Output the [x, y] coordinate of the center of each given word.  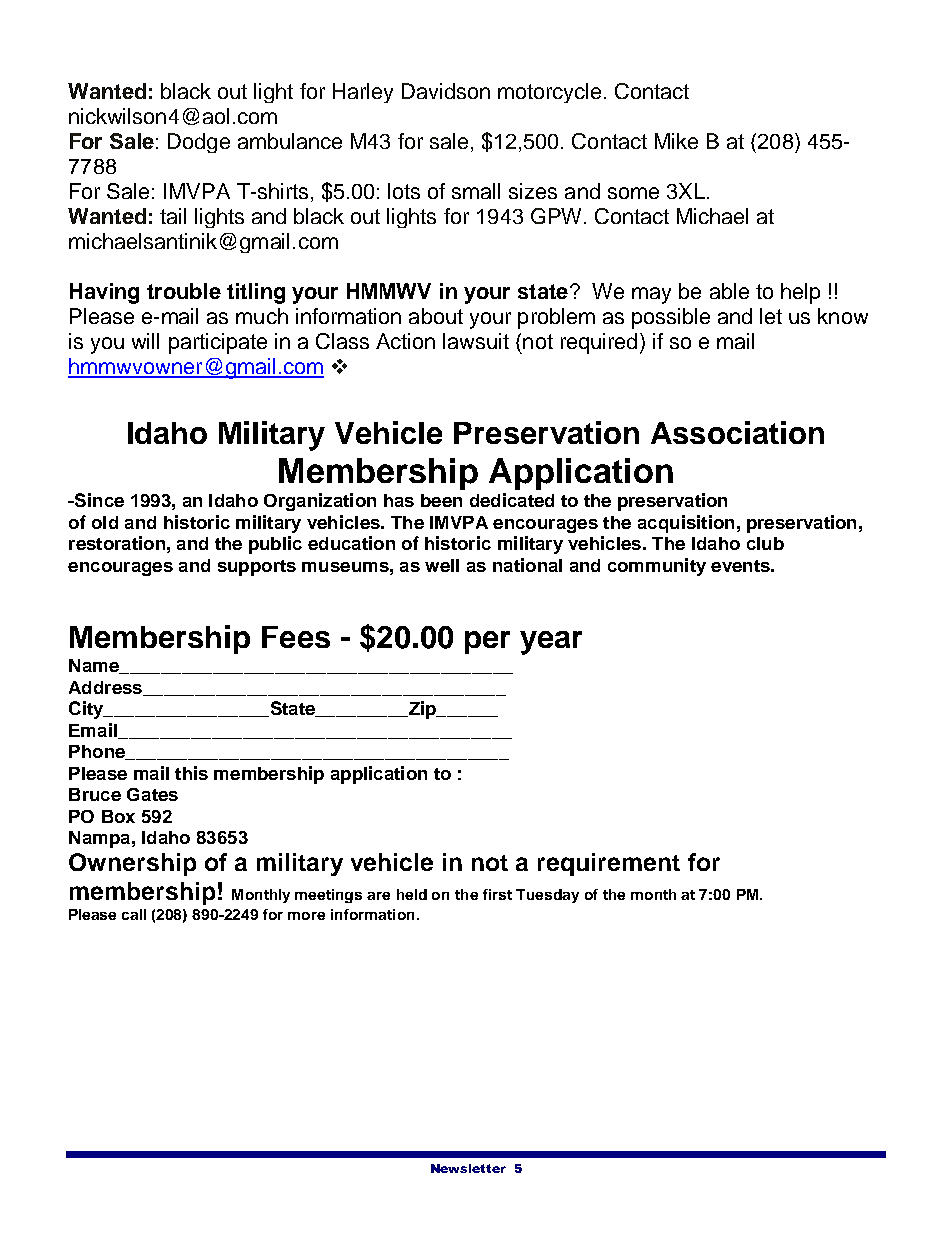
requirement [609, 864]
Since [98, 500]
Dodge [199, 143]
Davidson [446, 91]
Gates [152, 794]
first [497, 894]
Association [737, 432]
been [441, 500]
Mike [676, 141]
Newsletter [468, 1168]
